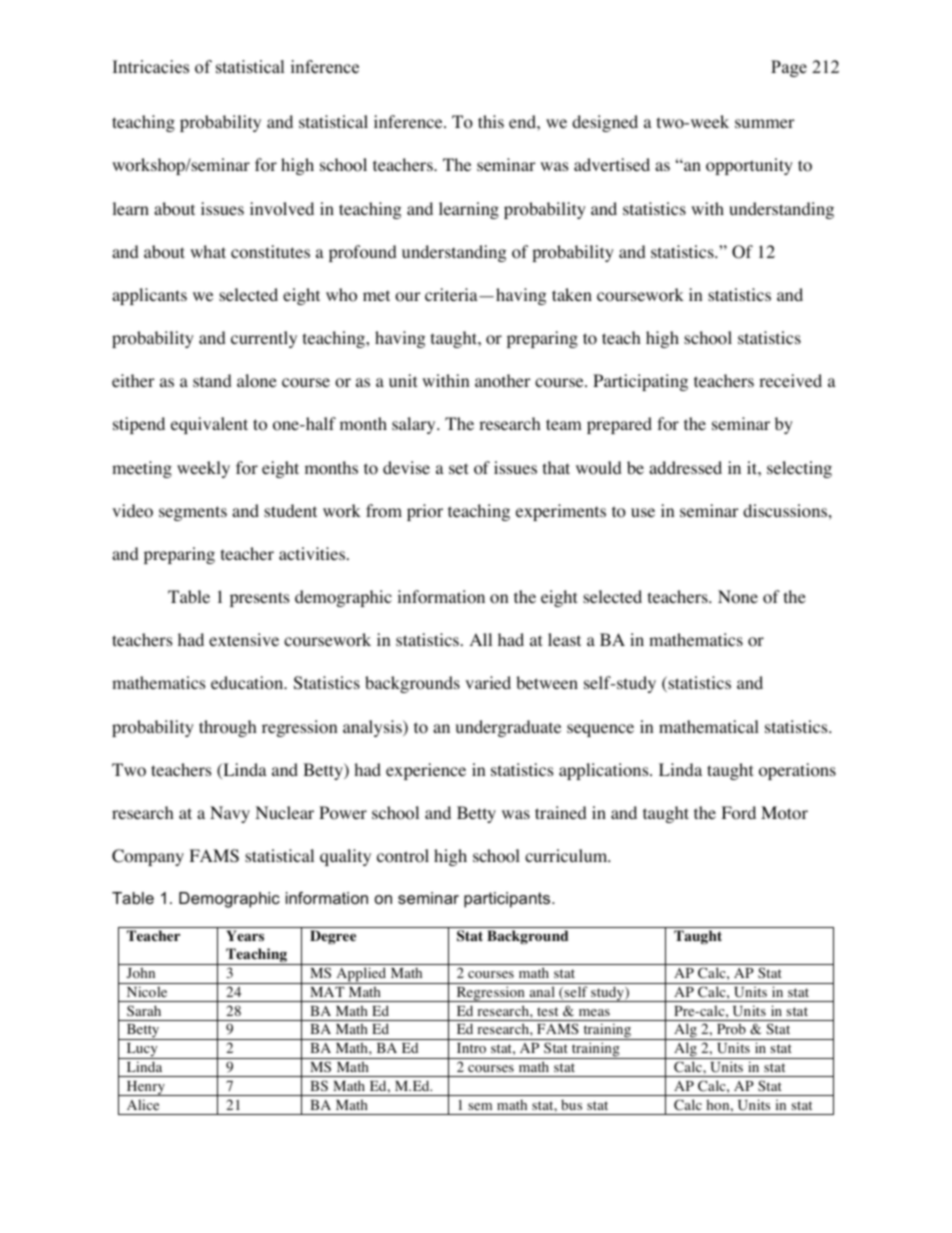  Describe the element at coordinates (685, 467) in the screenshot. I see `addressed` at that location.
